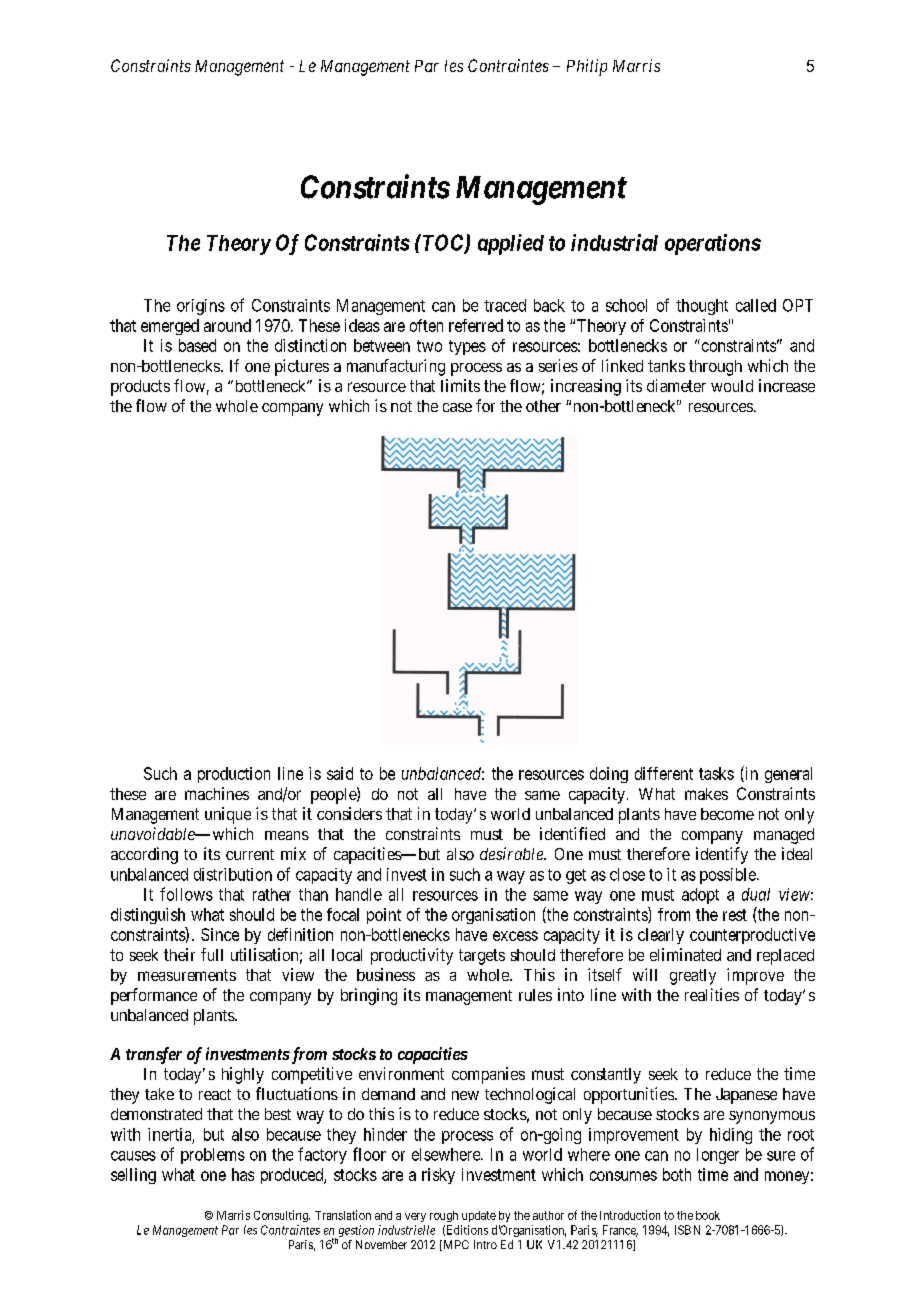  Describe the element at coordinates (243, 1174) in the screenshot. I see `has` at that location.
